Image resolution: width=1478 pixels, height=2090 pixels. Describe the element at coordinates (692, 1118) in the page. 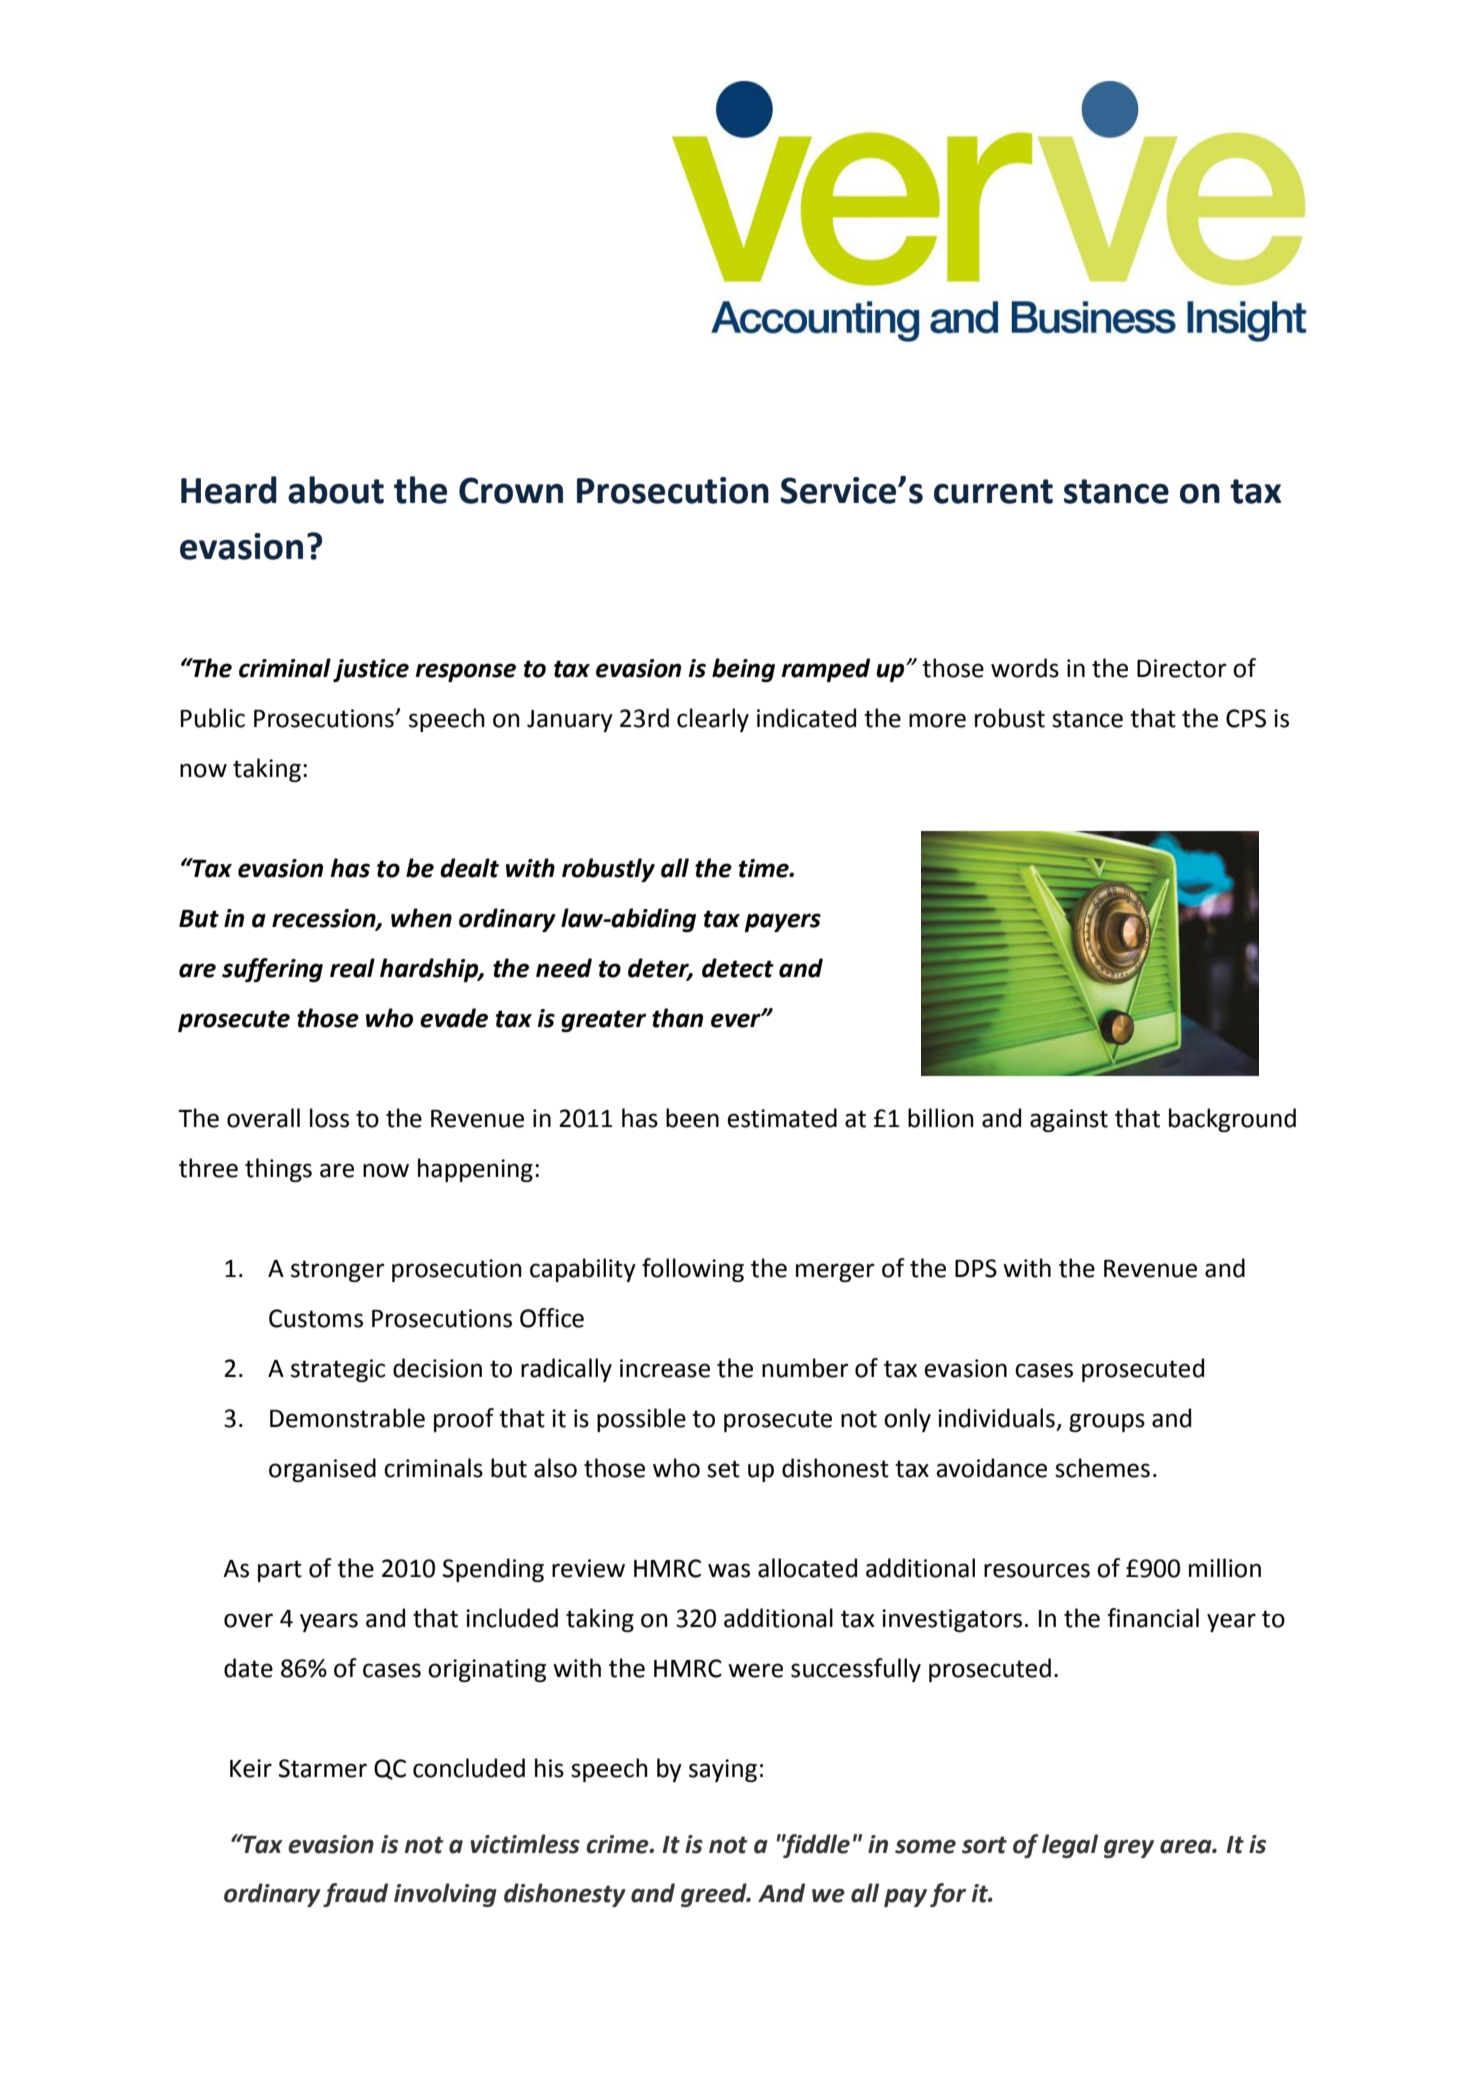

I see `been` at that location.
